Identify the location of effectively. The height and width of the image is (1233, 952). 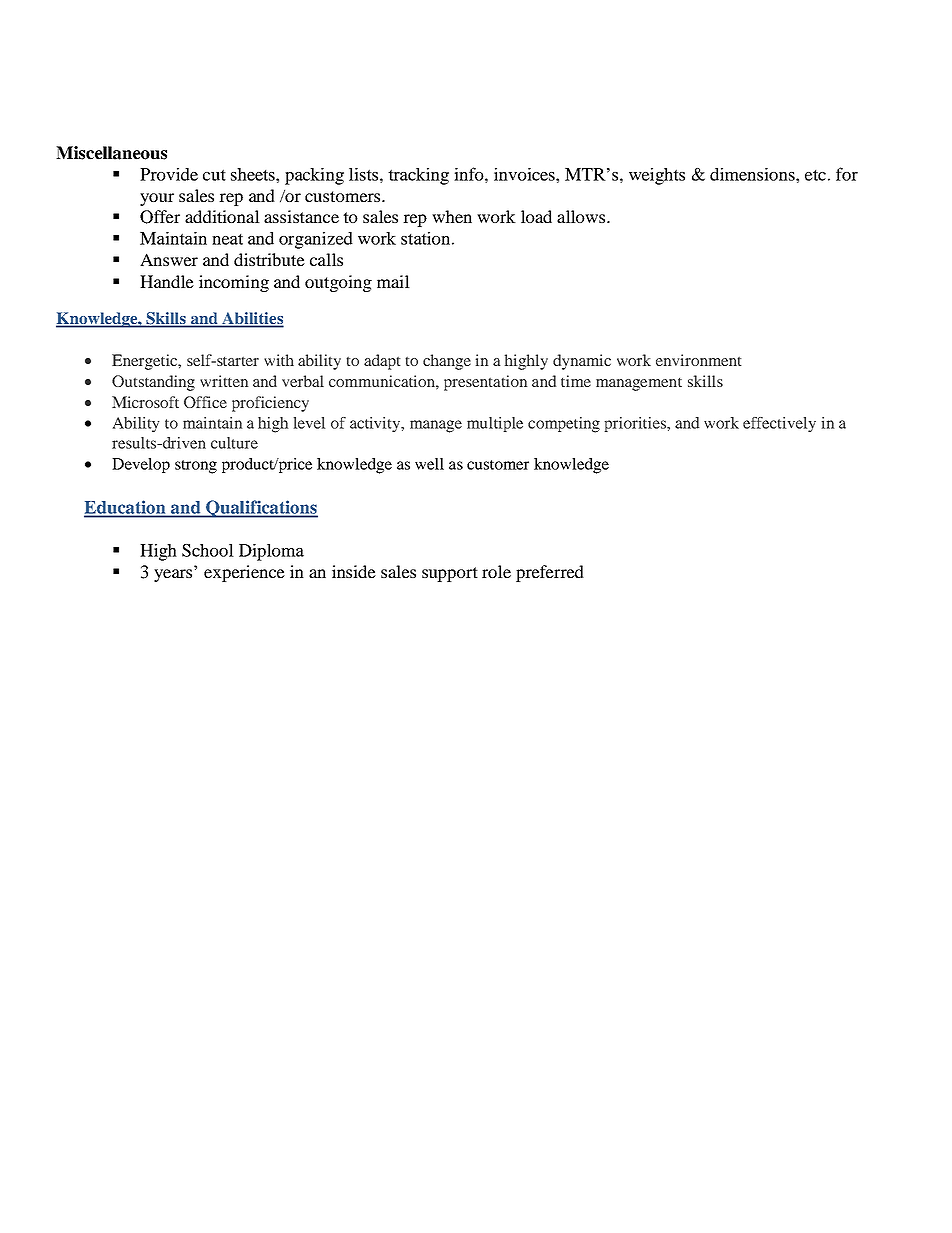
(779, 425).
